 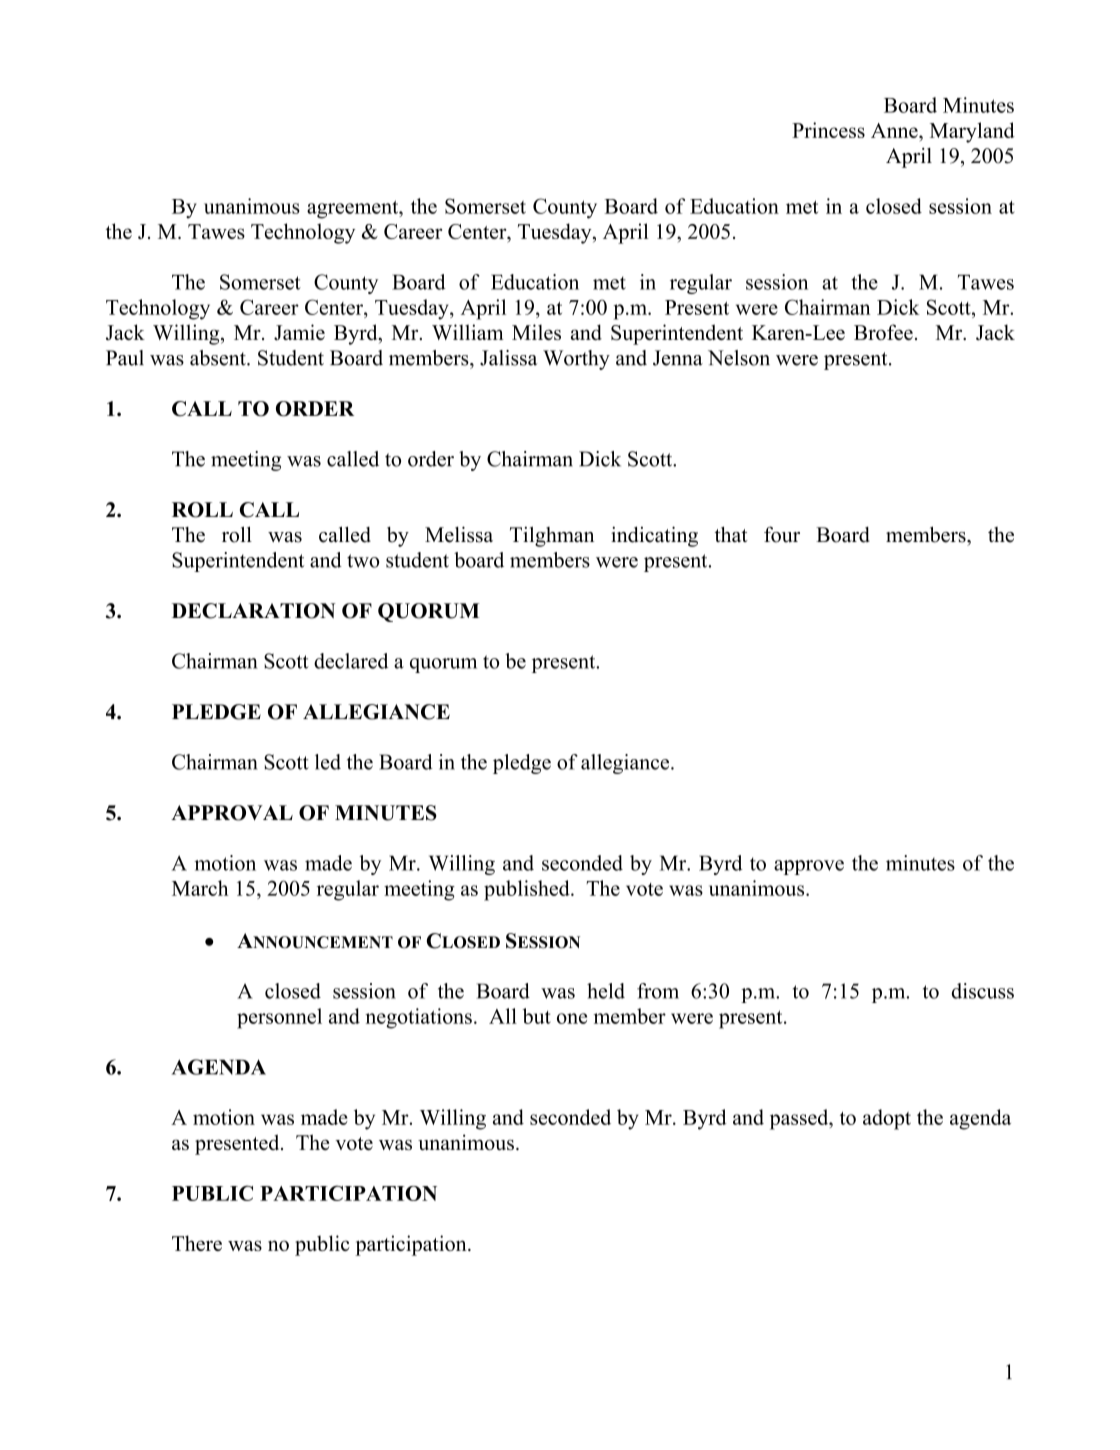 What do you see at coordinates (895, 130) in the screenshot?
I see `Anne` at bounding box center [895, 130].
